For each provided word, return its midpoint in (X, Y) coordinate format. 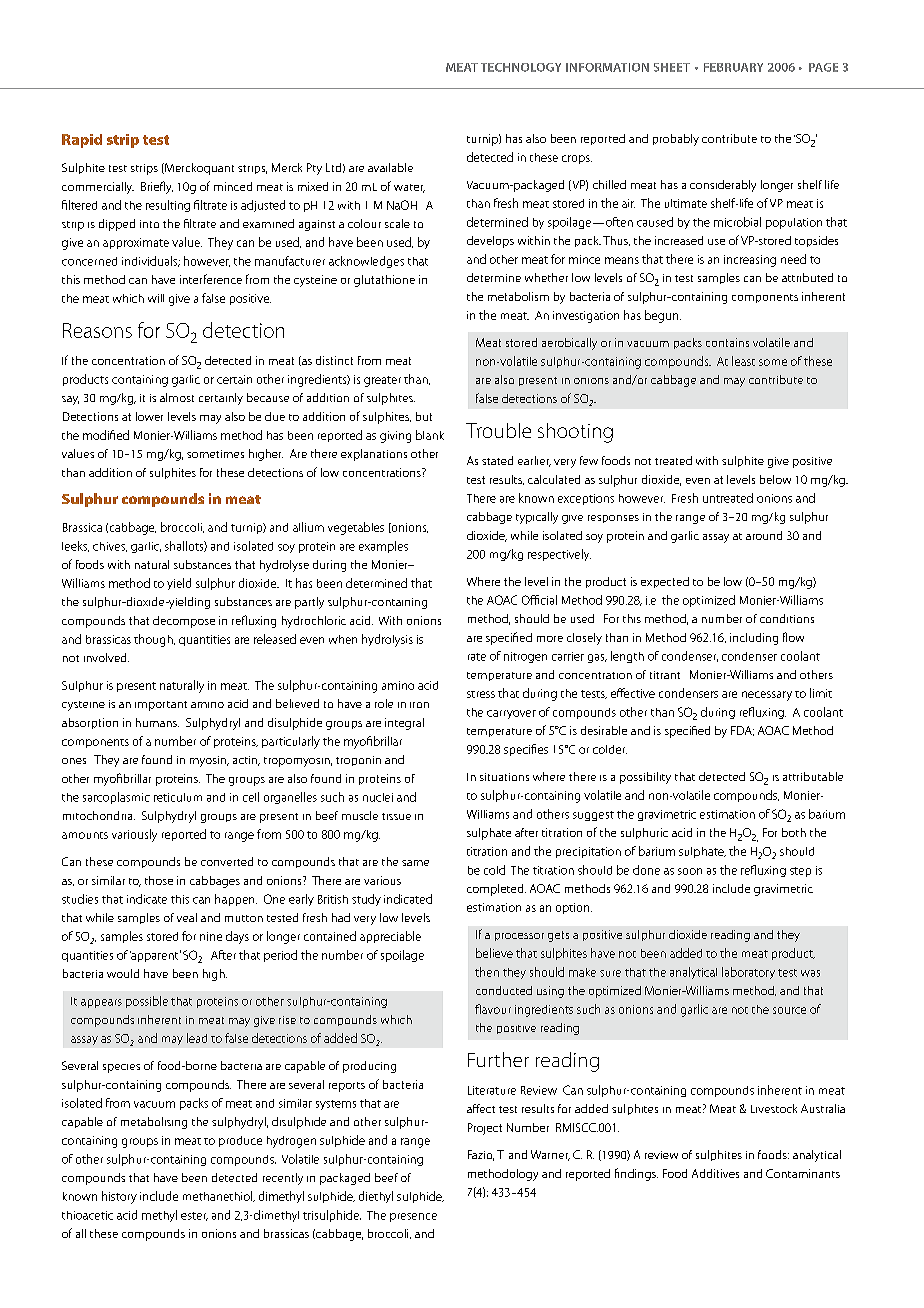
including (754, 639)
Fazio (481, 1155)
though (154, 640)
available (390, 167)
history (119, 1197)
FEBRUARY (733, 67)
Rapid (82, 141)
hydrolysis (387, 640)
